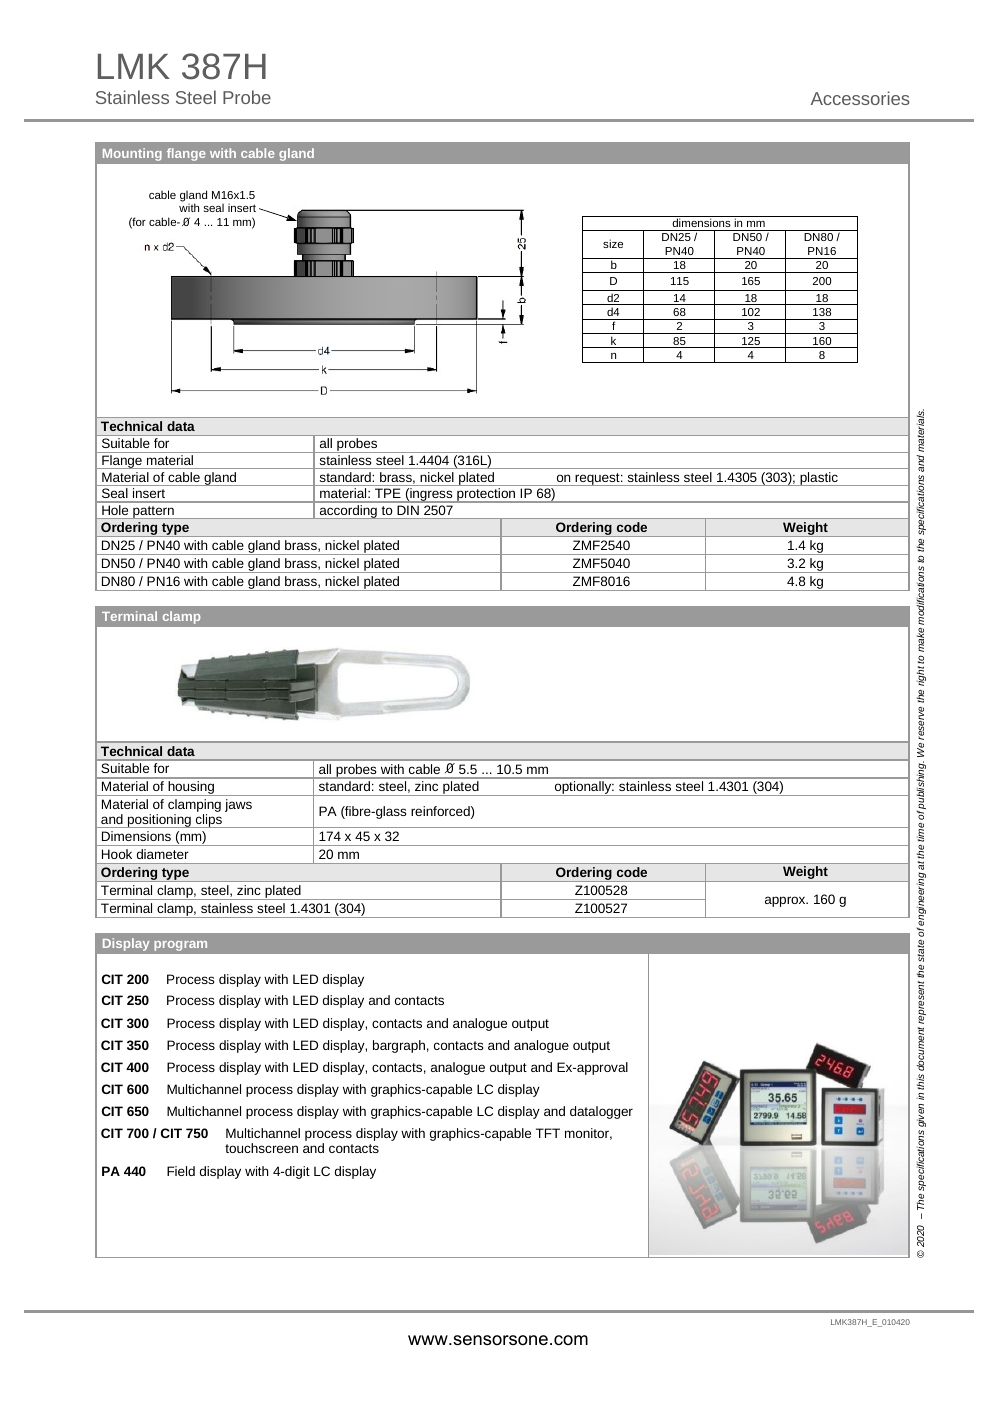 This image has height=1410, width=997. Describe the element at coordinates (238, 805) in the image. I see `jaws` at that location.
